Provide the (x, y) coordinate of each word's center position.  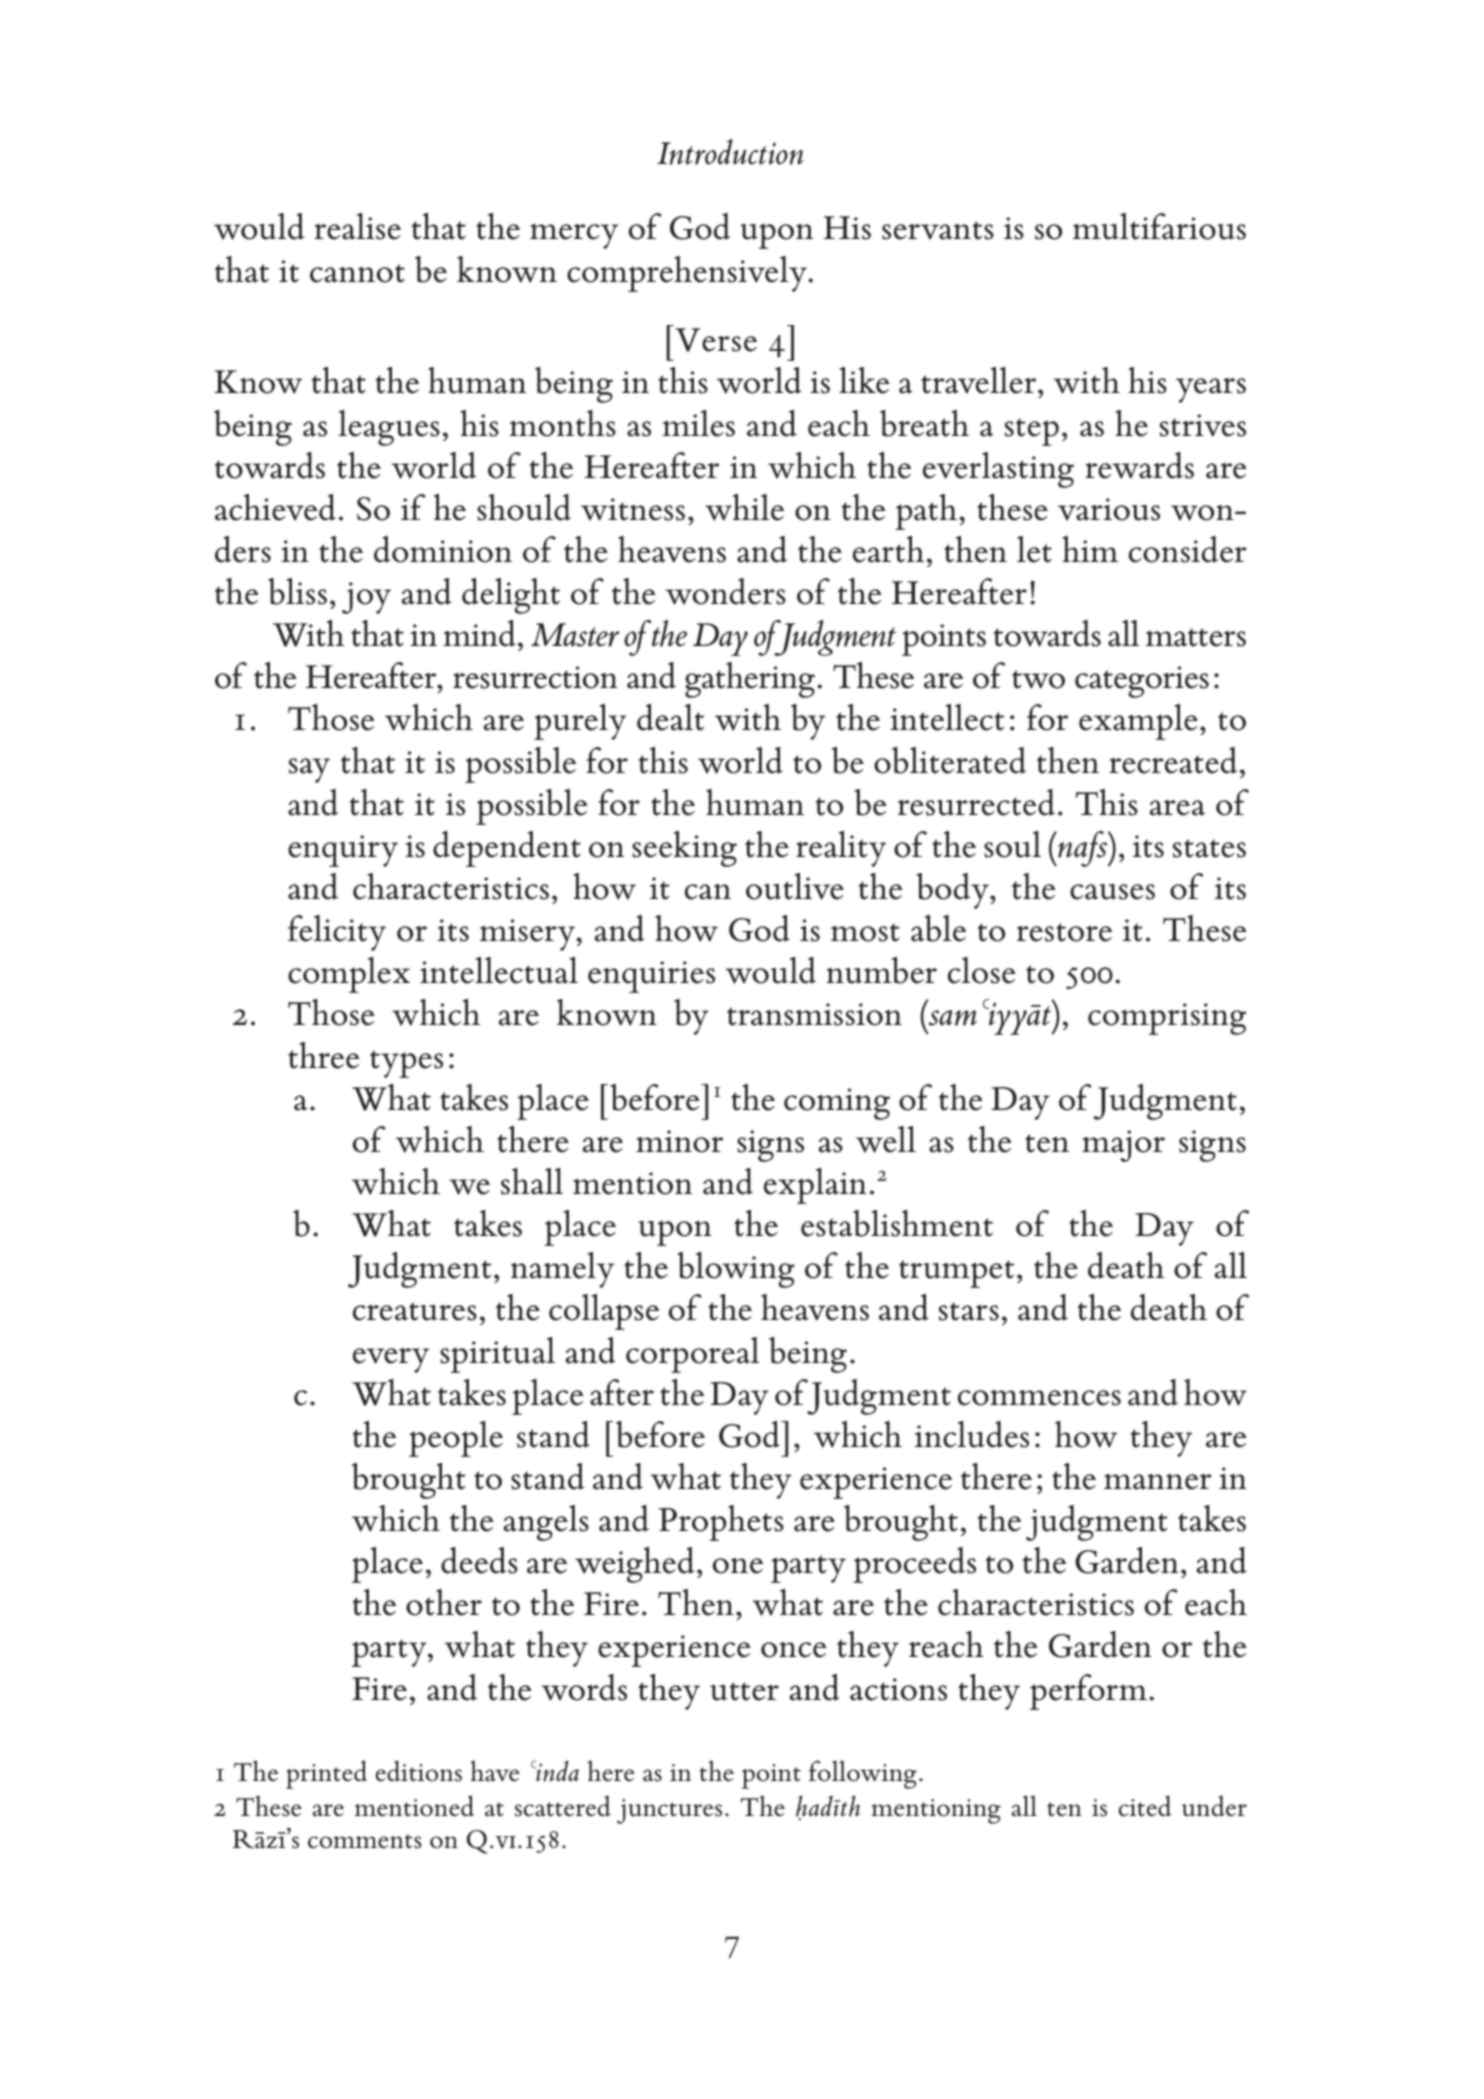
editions (419, 1771)
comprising (1167, 1019)
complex (349, 975)
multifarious (1159, 226)
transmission (814, 1014)
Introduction (730, 152)
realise (357, 226)
